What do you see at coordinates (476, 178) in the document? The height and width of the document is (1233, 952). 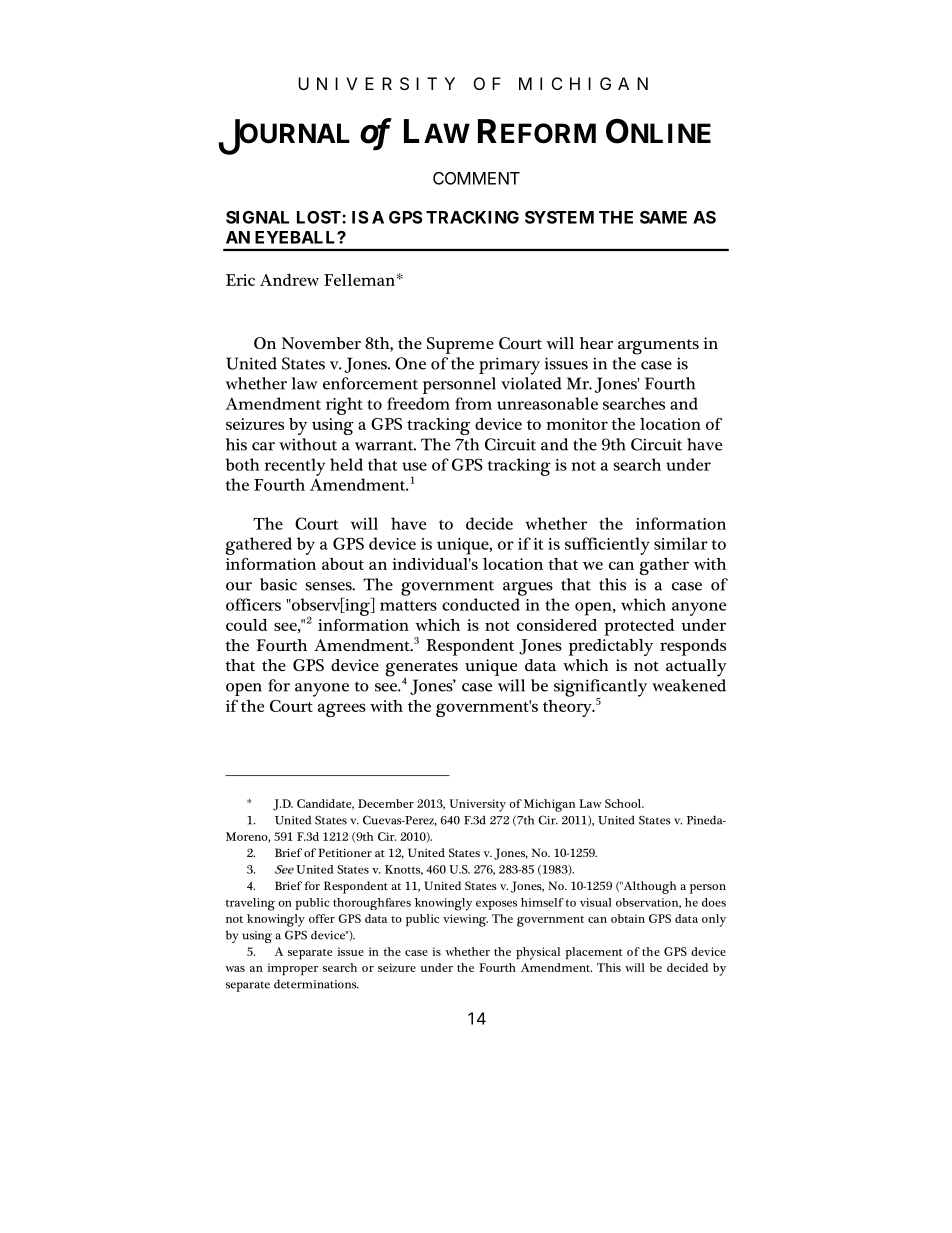 I see `COMMENT` at bounding box center [476, 178].
